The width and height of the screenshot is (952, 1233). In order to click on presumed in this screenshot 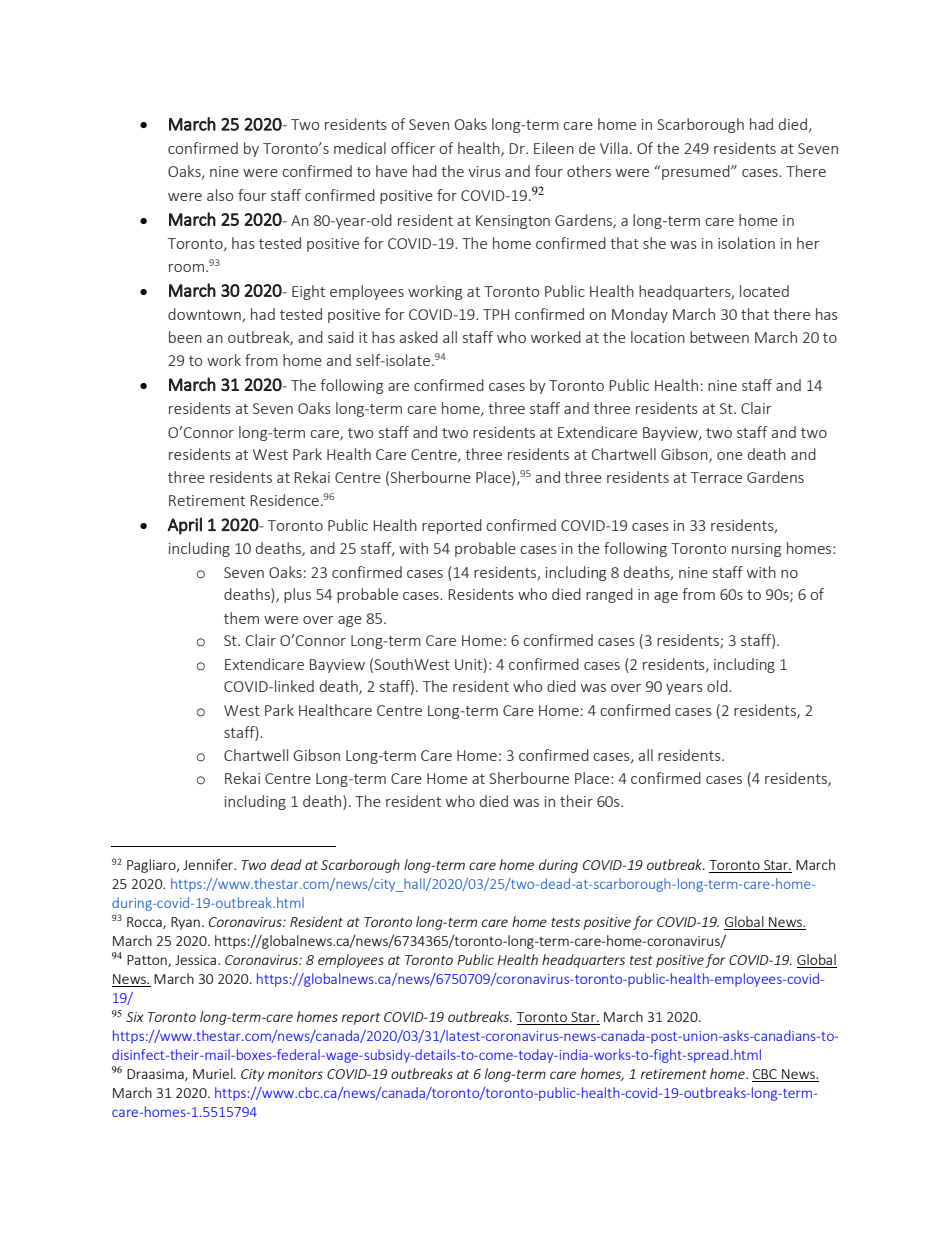, I will do `click(697, 172)`.
